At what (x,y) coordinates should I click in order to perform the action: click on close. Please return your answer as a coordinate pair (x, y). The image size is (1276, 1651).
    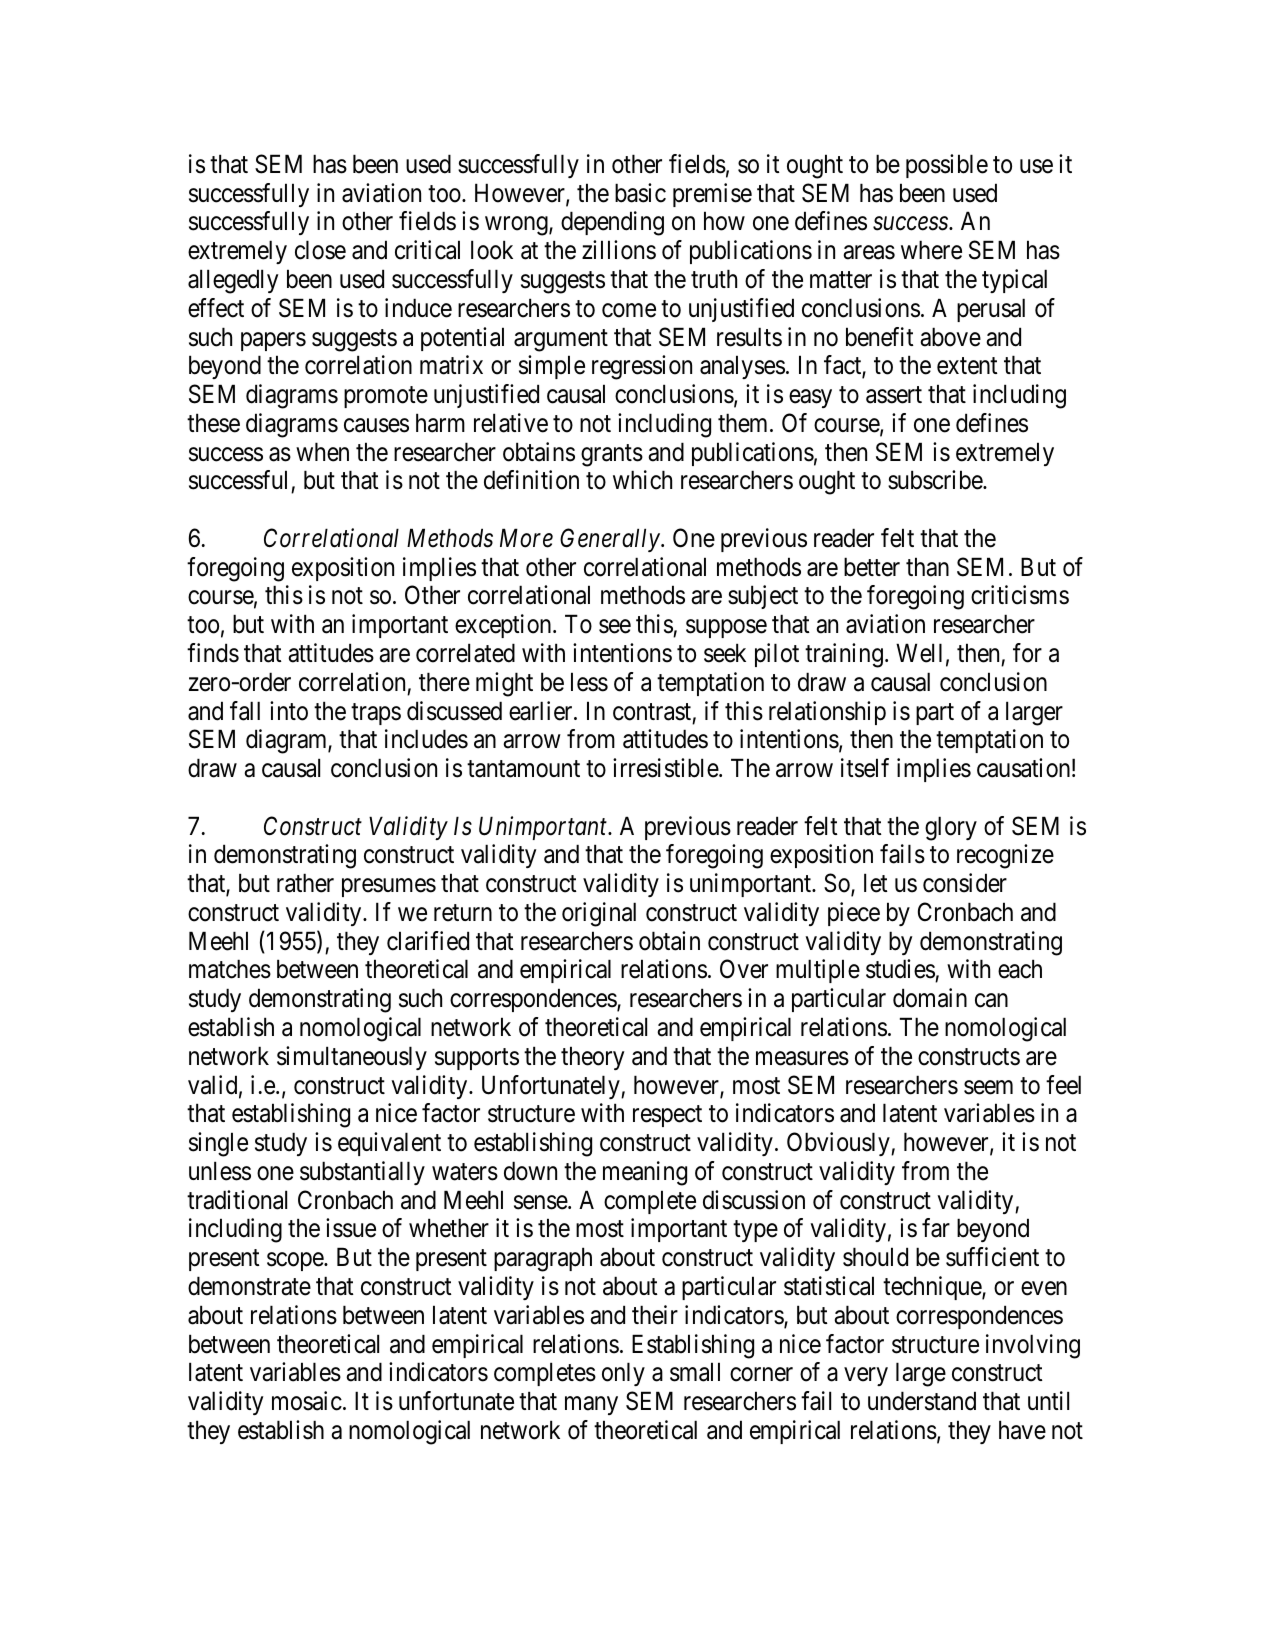
    Looking at the image, I should click on (320, 250).
